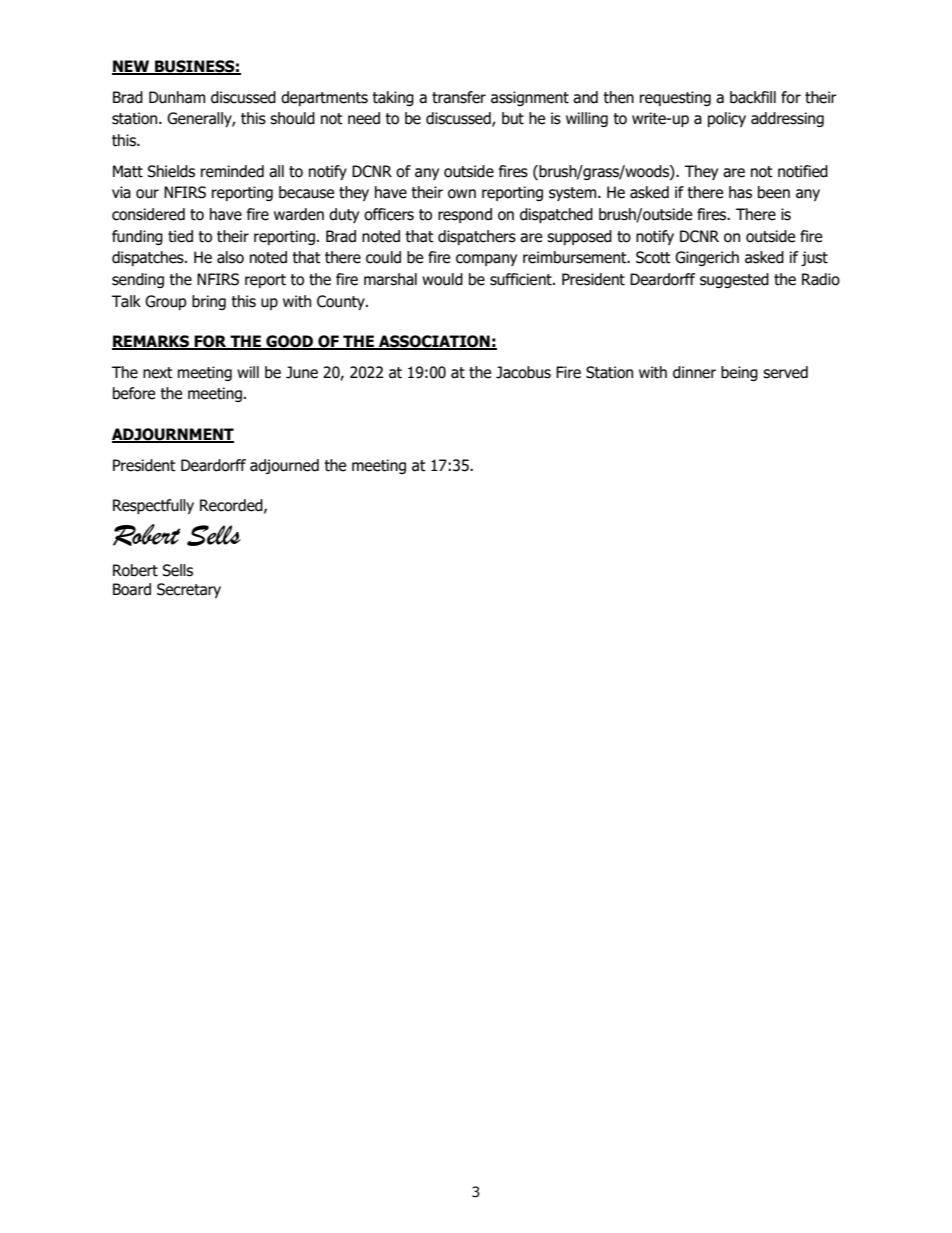  Describe the element at coordinates (459, 97) in the screenshot. I see `transfer` at that location.
